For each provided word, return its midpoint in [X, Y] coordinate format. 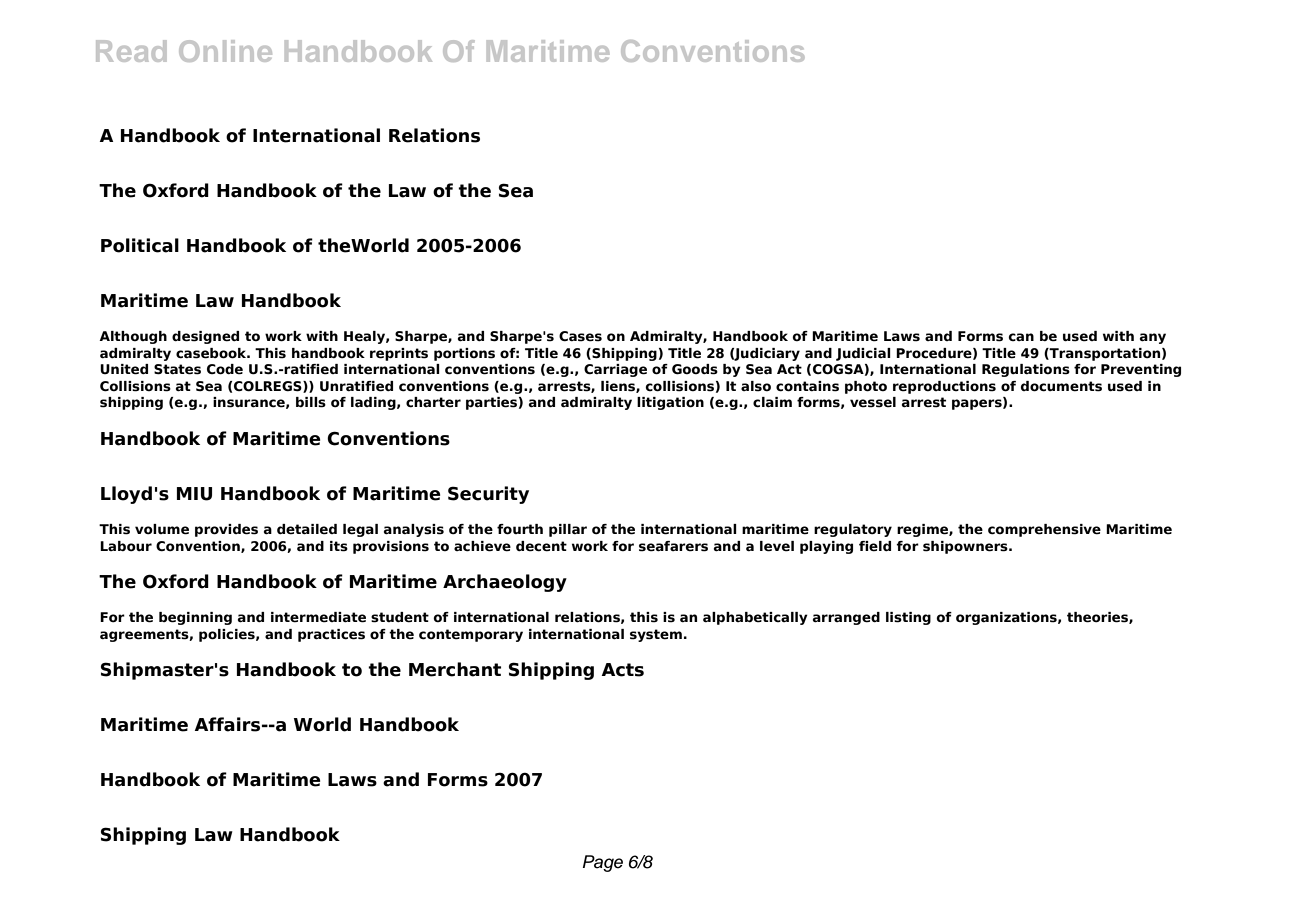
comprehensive [1044, 530]
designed [205, 337]
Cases [580, 336]
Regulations [1026, 370]
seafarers [673, 546]
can [1021, 337]
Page [603, 863]
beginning [195, 618]
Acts [622, 670]
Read [131, 51]
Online [225, 51]
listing [908, 618]
